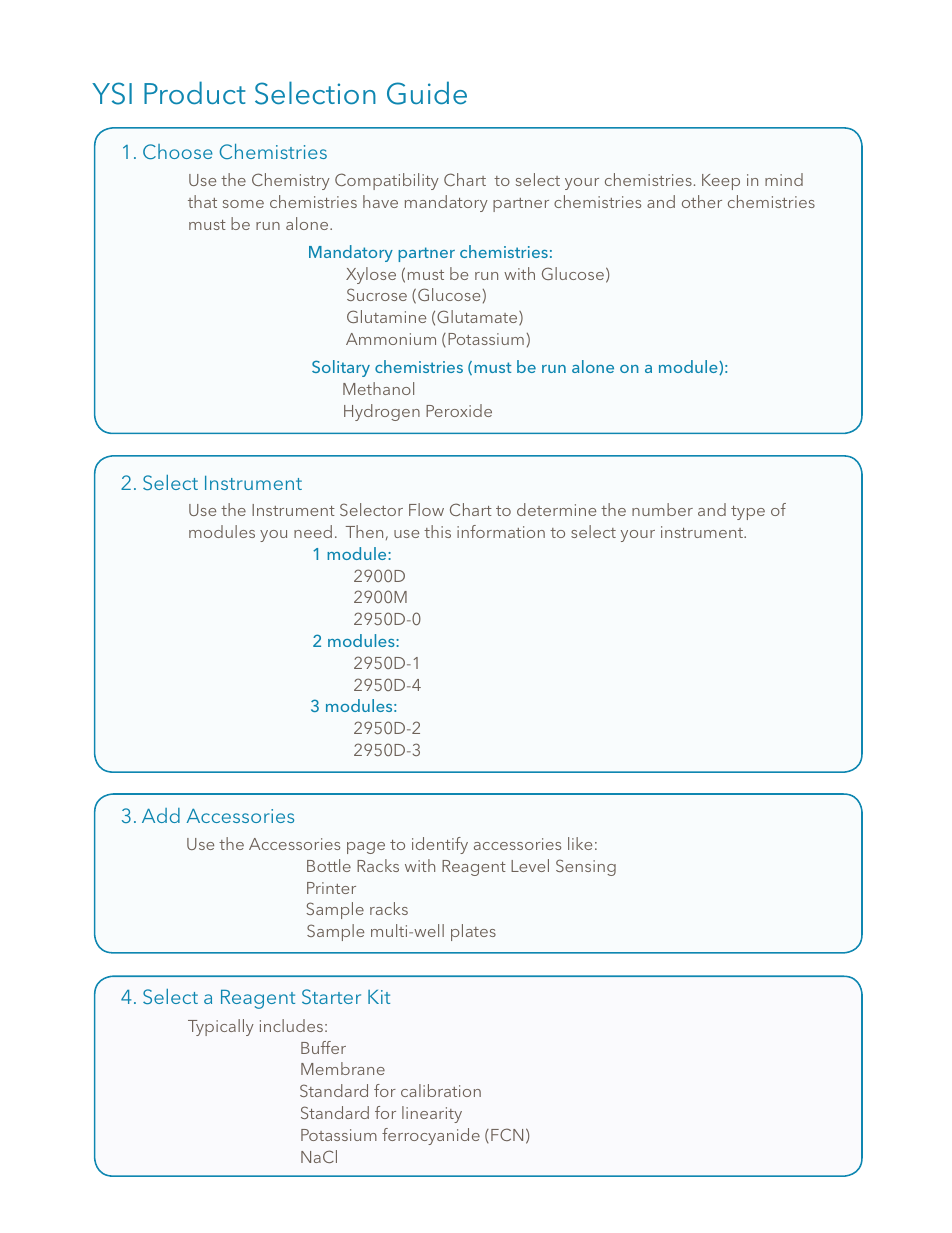 The height and width of the screenshot is (1233, 952). I want to click on calibration, so click(441, 1090).
